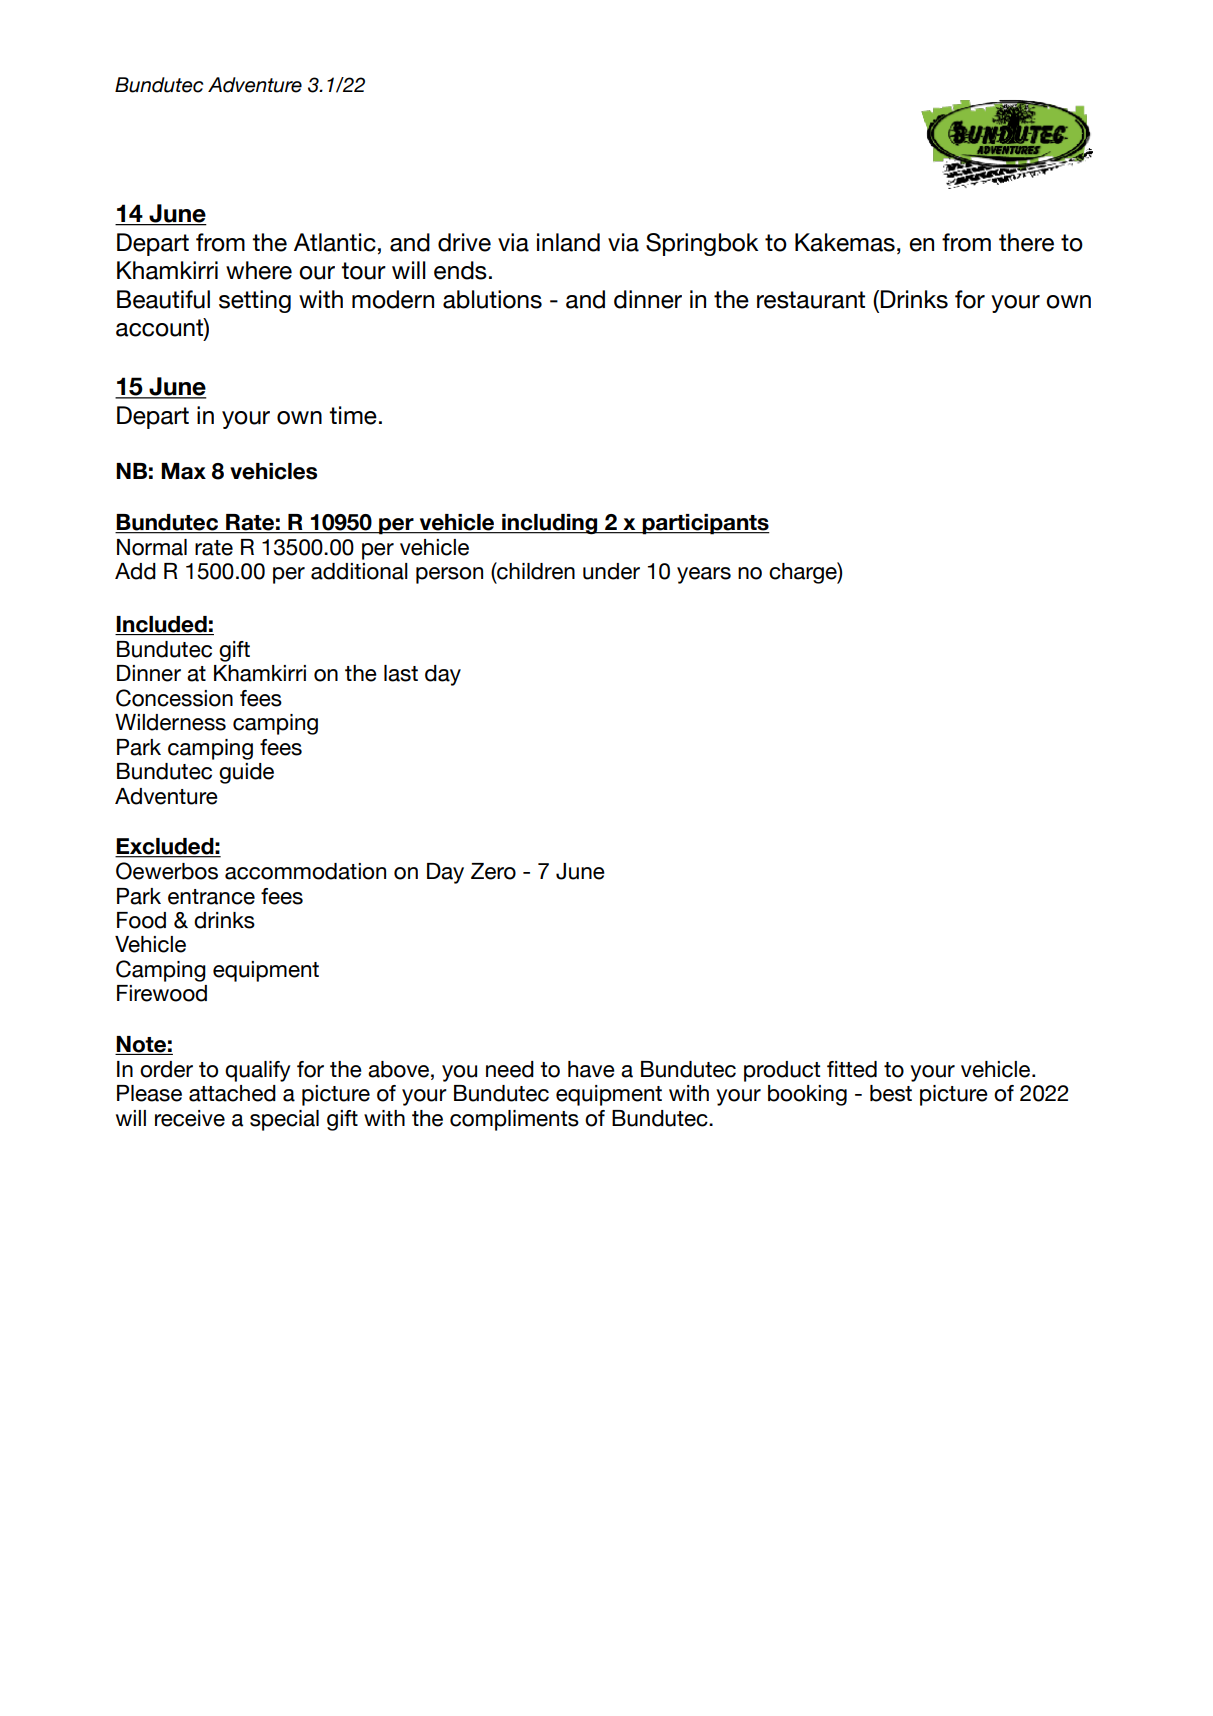 The image size is (1213, 1716). Describe the element at coordinates (259, 270) in the page. I see `where` at that location.
